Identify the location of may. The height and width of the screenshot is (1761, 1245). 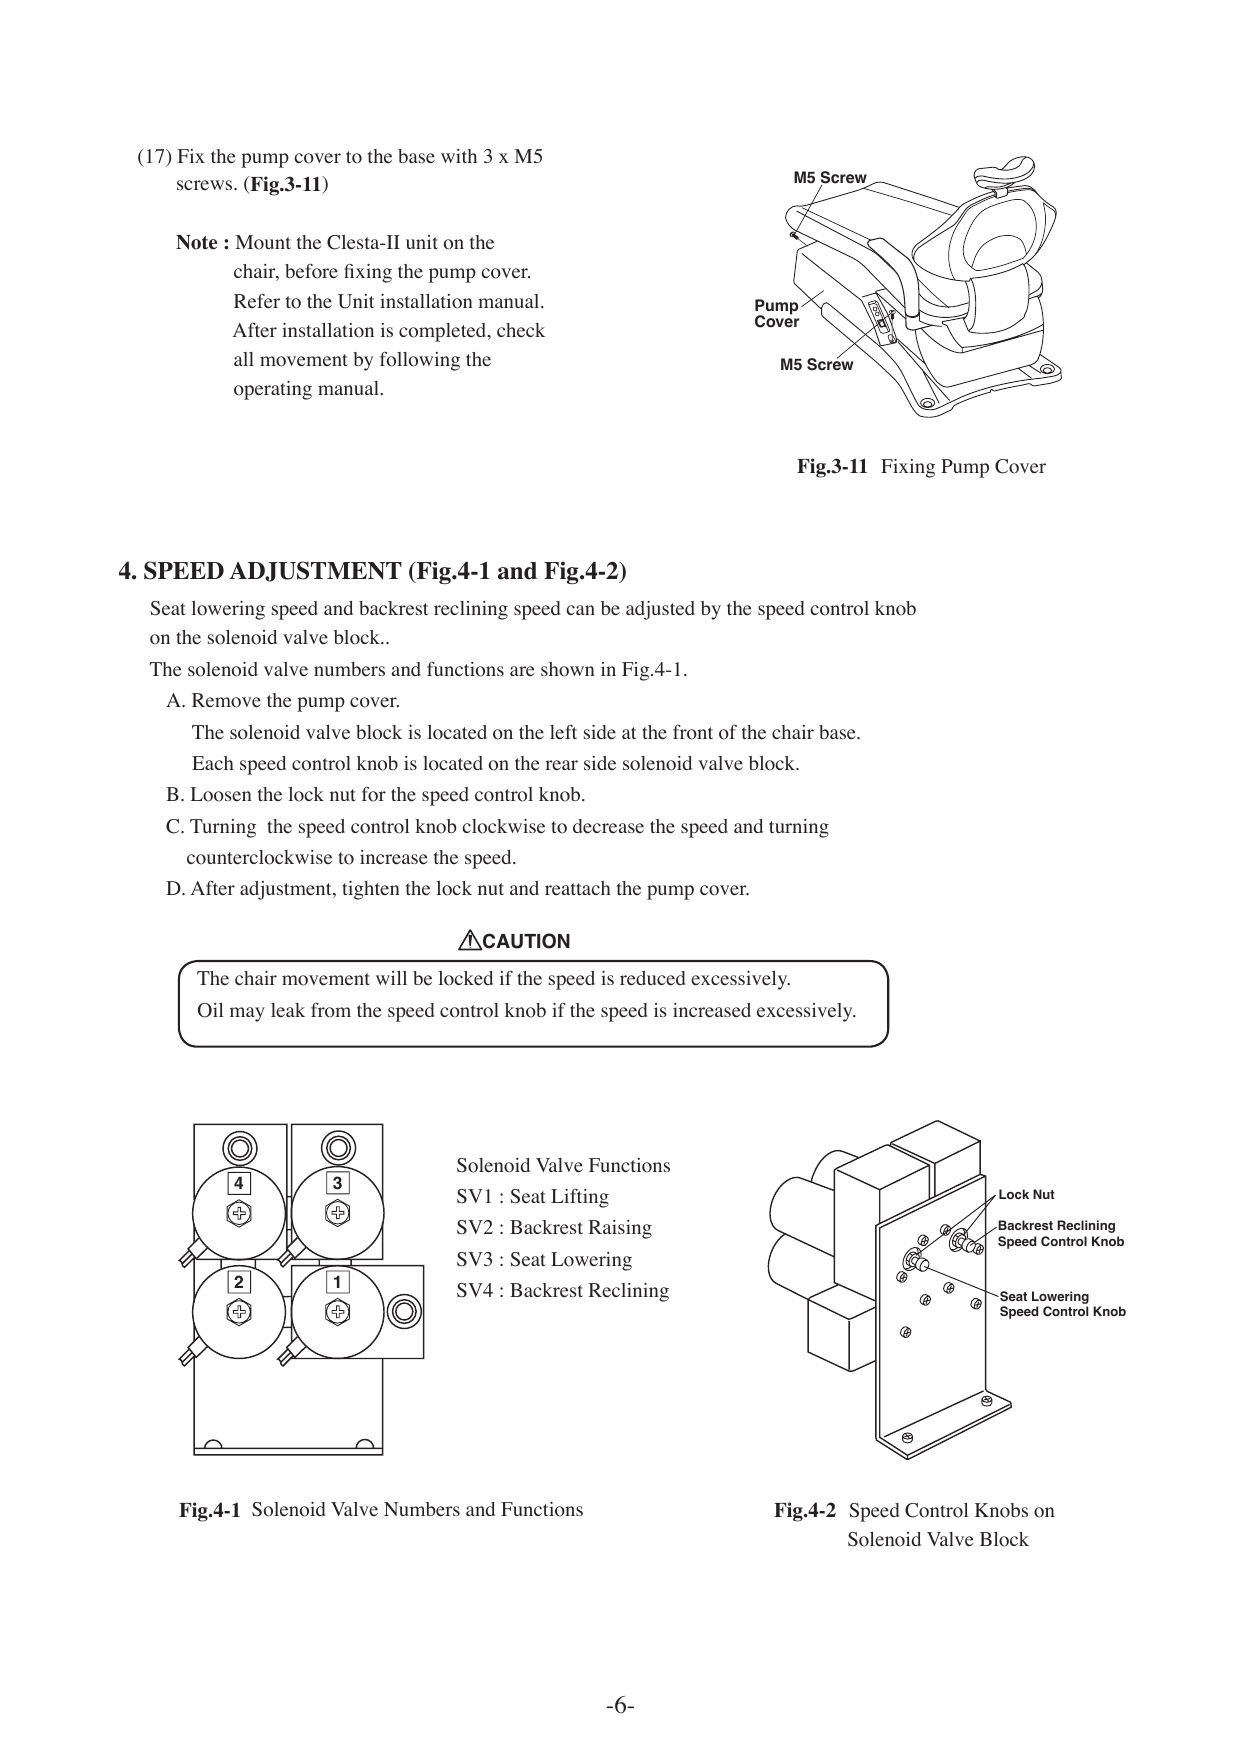
(247, 1014).
